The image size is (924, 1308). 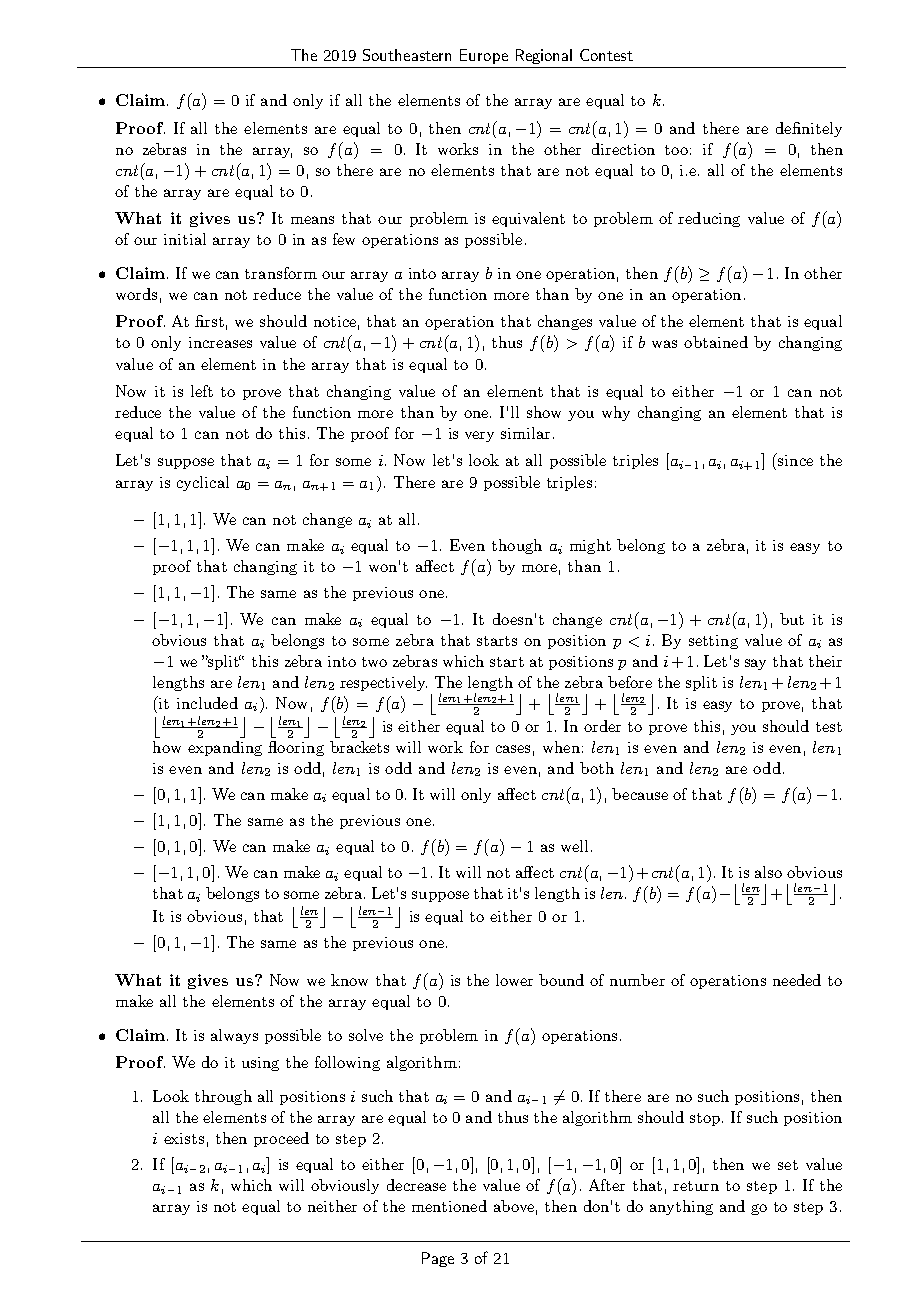 I want to click on included, so click(x=207, y=703).
